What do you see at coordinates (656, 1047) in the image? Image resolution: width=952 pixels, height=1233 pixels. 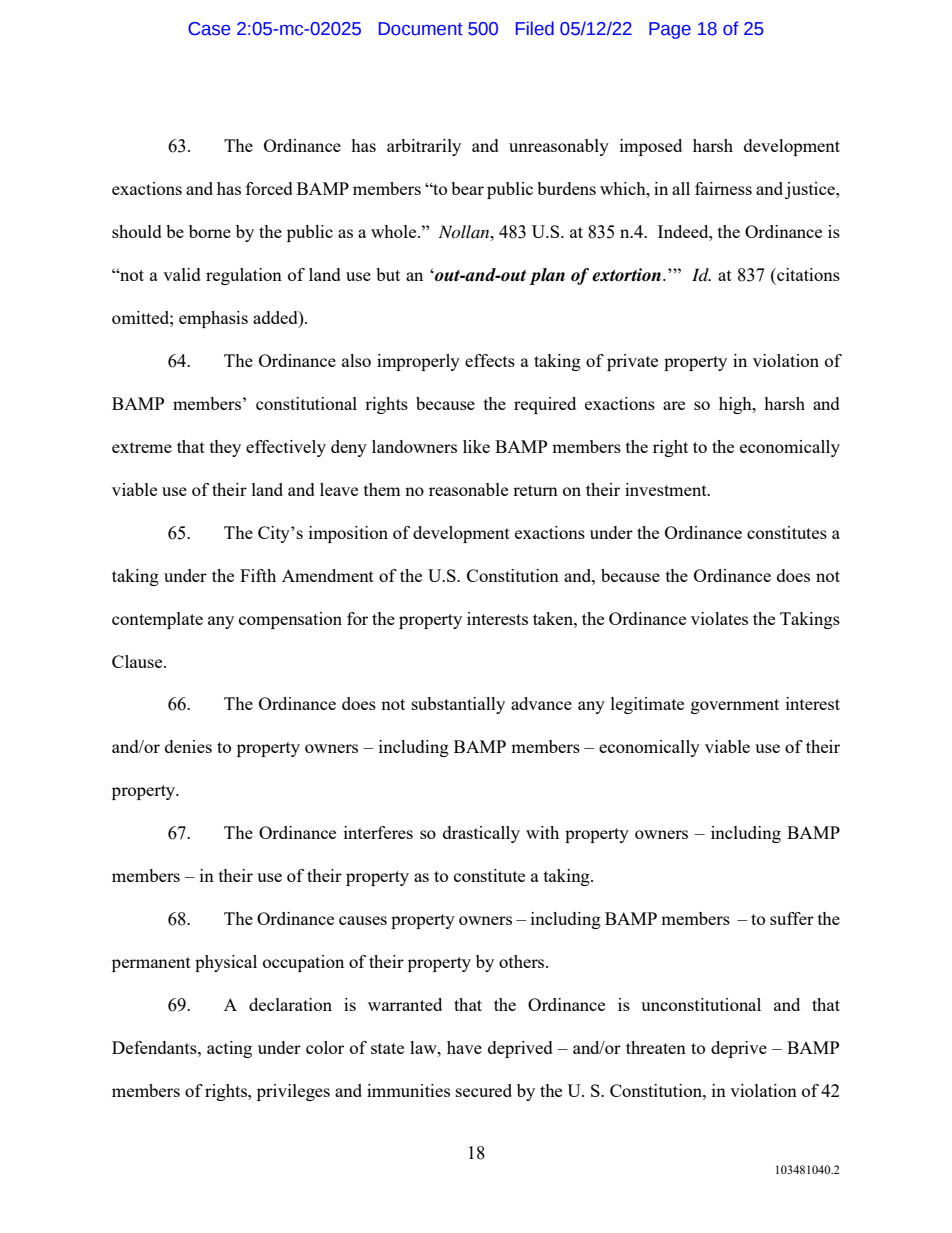 I see `threaten` at bounding box center [656, 1047].
